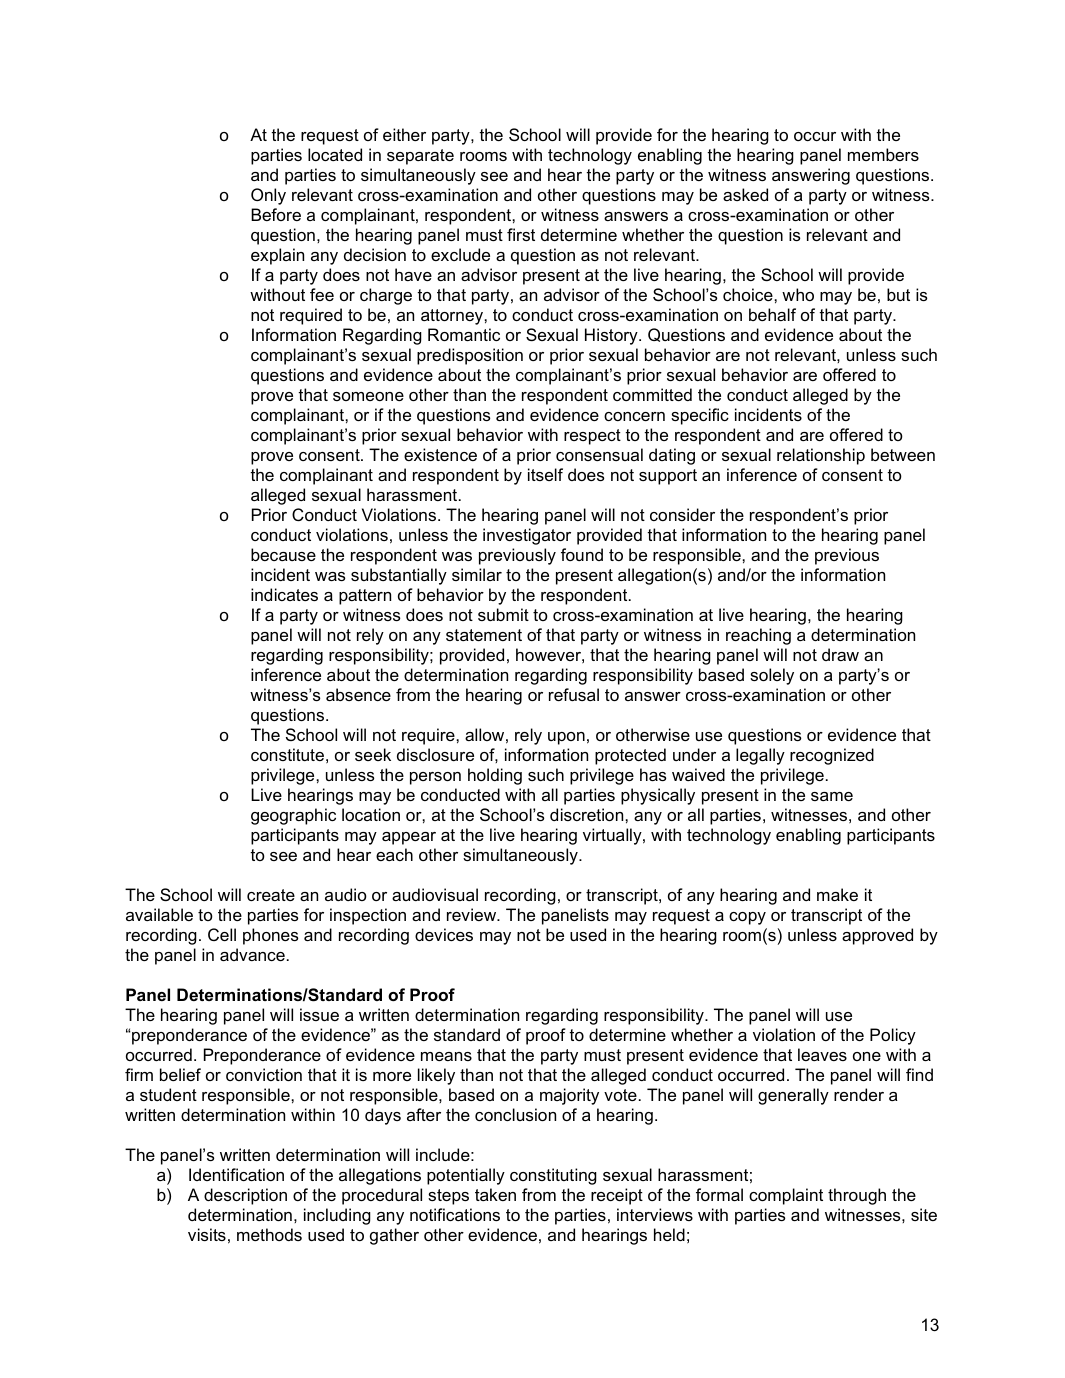 The height and width of the screenshot is (1378, 1065). I want to click on members, so click(883, 154).
